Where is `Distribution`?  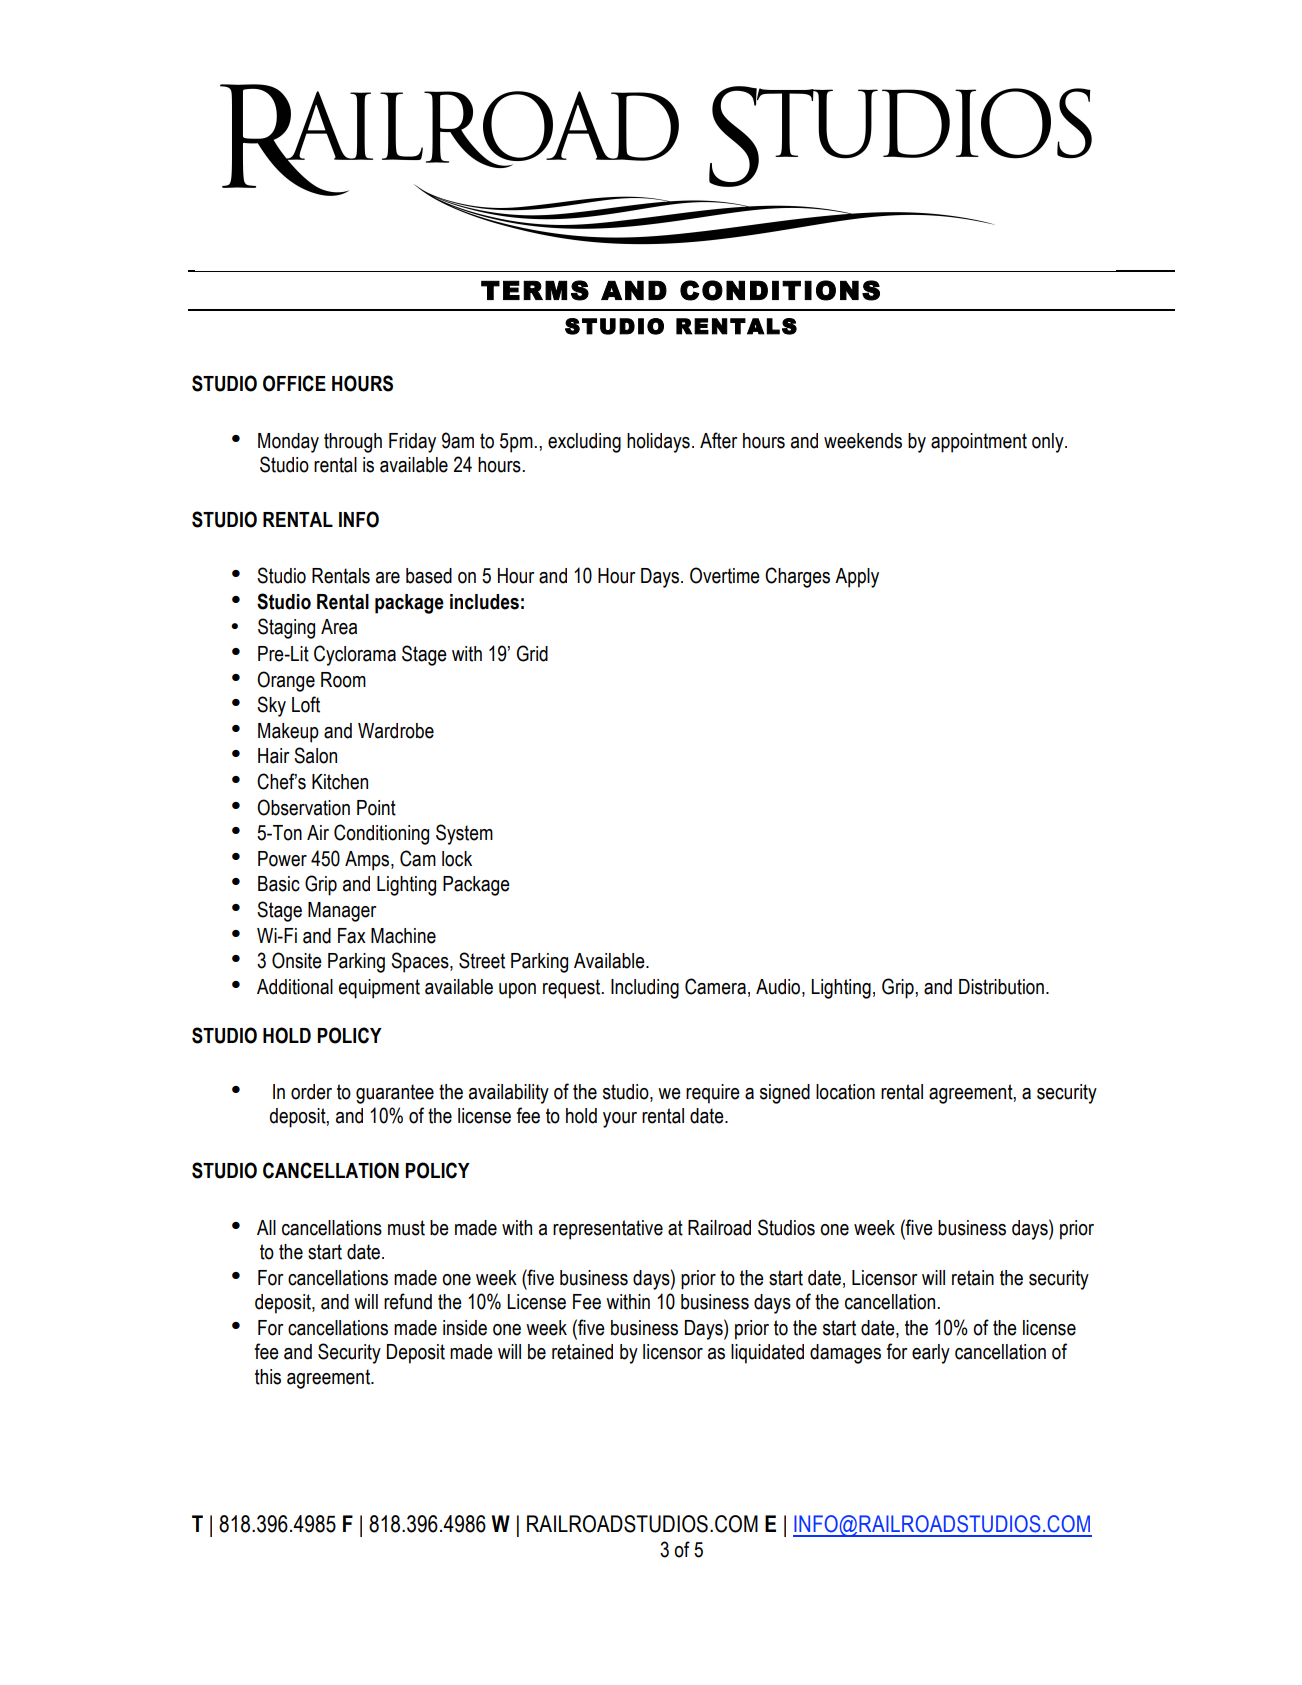
Distribution is located at coordinates (1001, 987).
